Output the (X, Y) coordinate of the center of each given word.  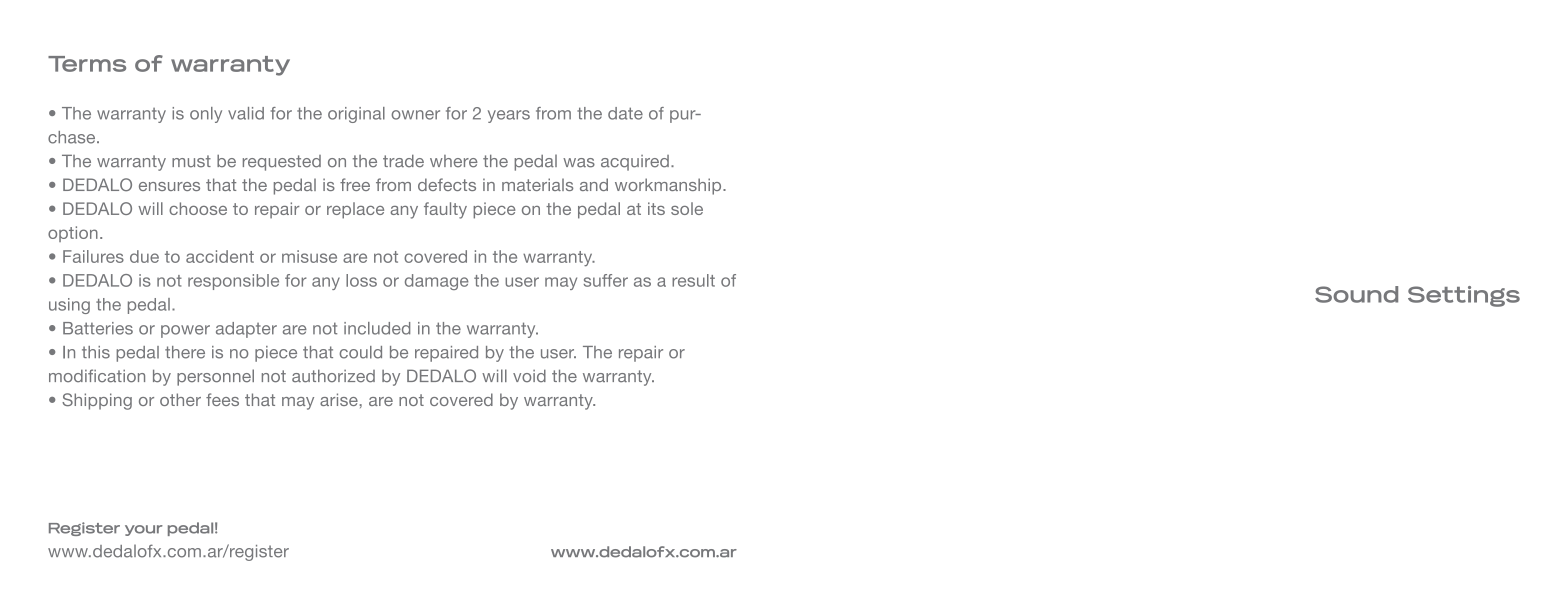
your (144, 530)
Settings (1464, 296)
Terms (87, 64)
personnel (215, 377)
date (625, 113)
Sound (1356, 294)
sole (687, 208)
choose (198, 208)
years (509, 116)
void (529, 375)
